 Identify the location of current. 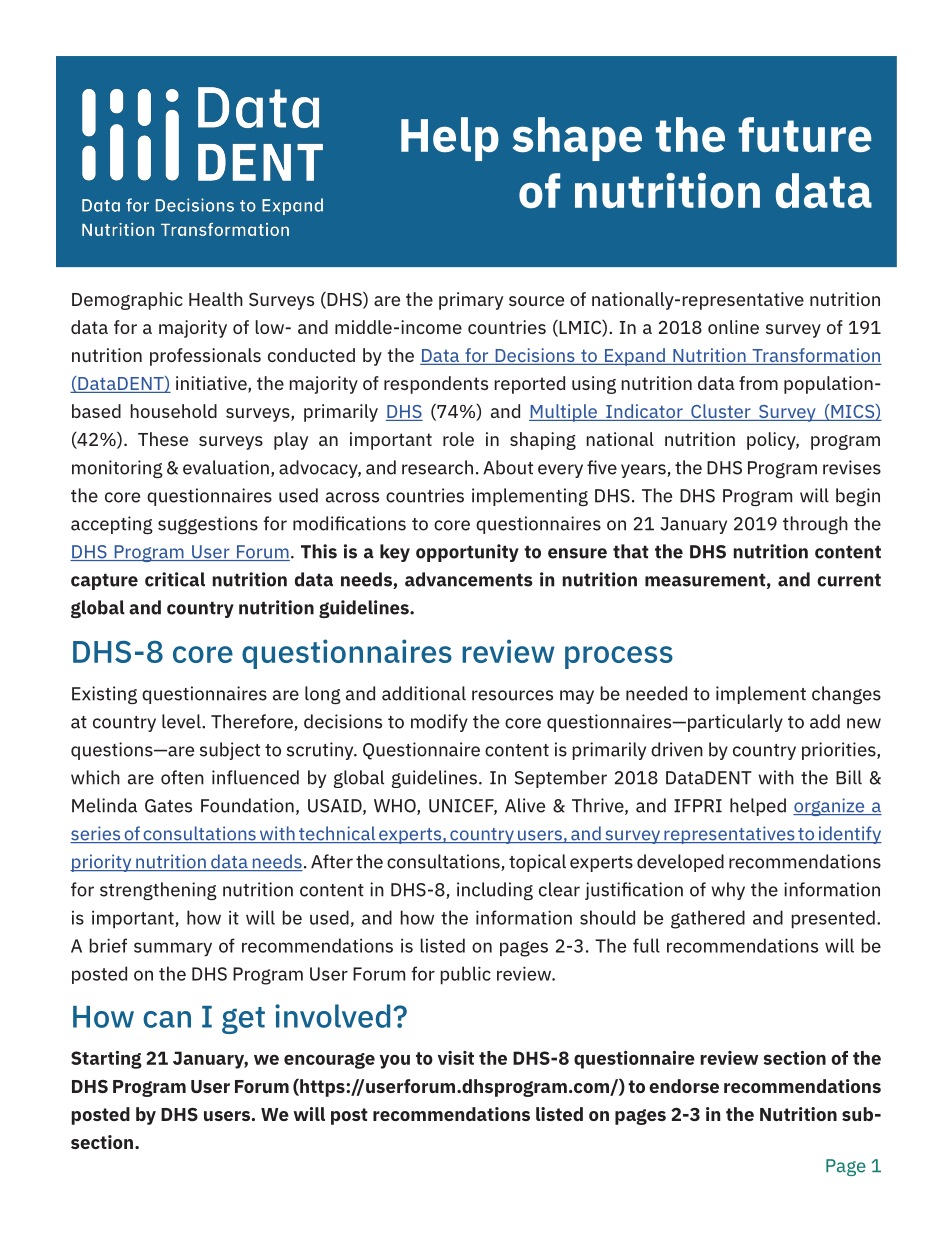
(849, 580).
